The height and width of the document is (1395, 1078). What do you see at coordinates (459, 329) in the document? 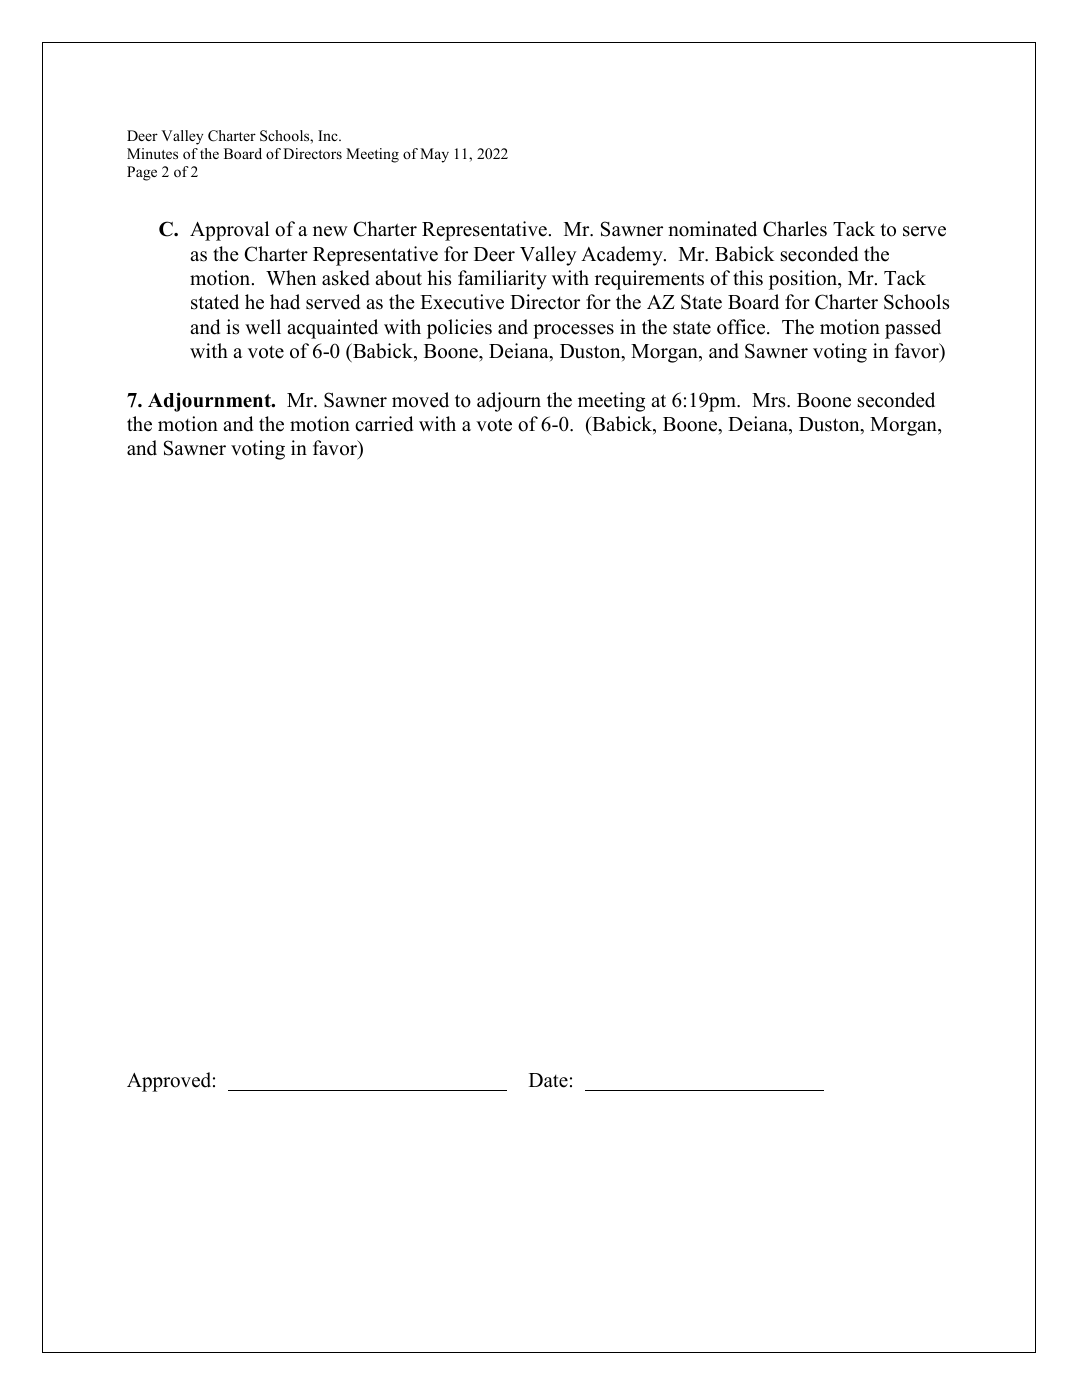
I see `policies` at bounding box center [459, 329].
